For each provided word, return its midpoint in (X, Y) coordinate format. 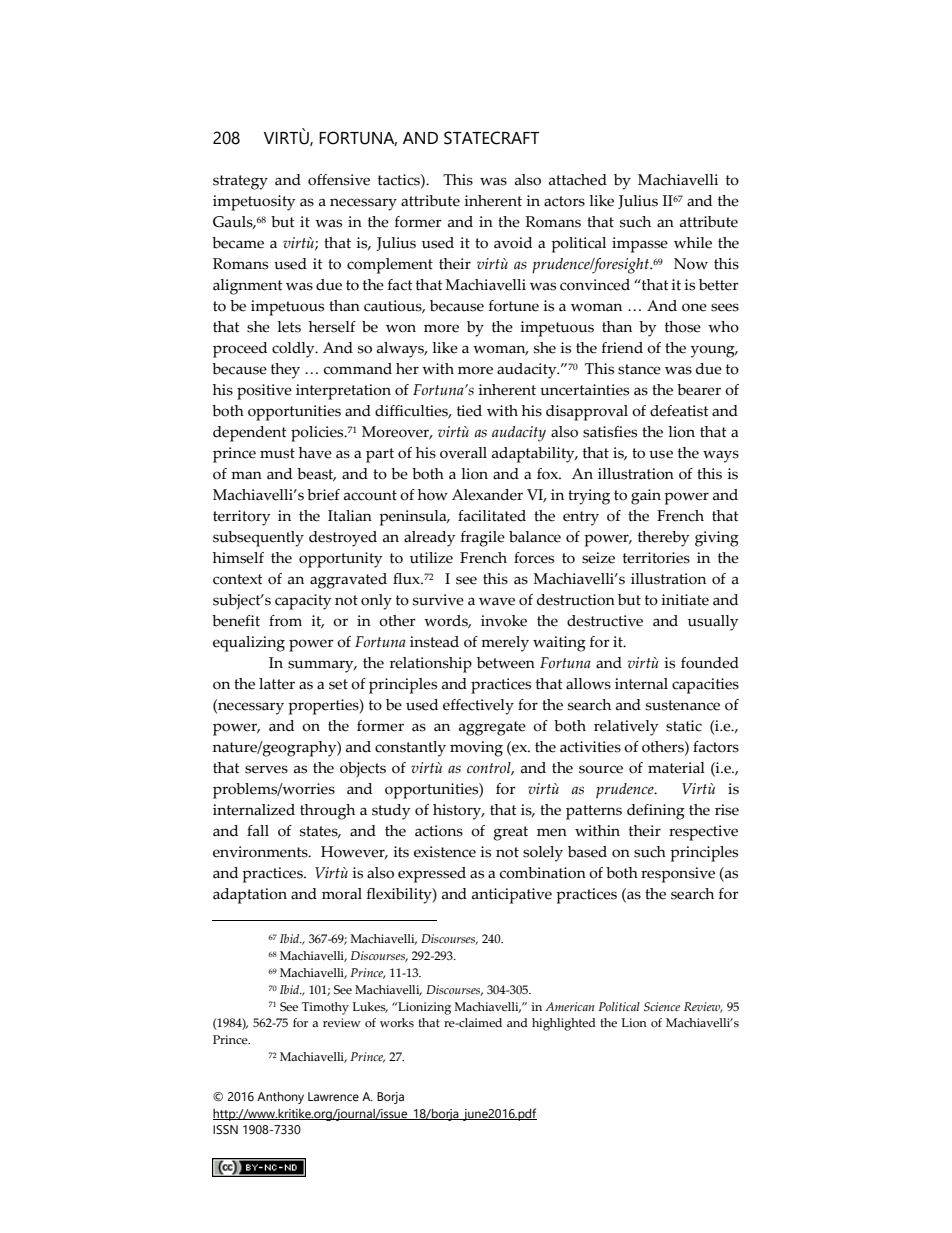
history (458, 812)
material (676, 768)
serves (266, 769)
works (397, 1022)
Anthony (280, 1098)
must (277, 453)
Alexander (487, 495)
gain (646, 497)
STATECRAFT (491, 138)
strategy (240, 182)
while (693, 243)
